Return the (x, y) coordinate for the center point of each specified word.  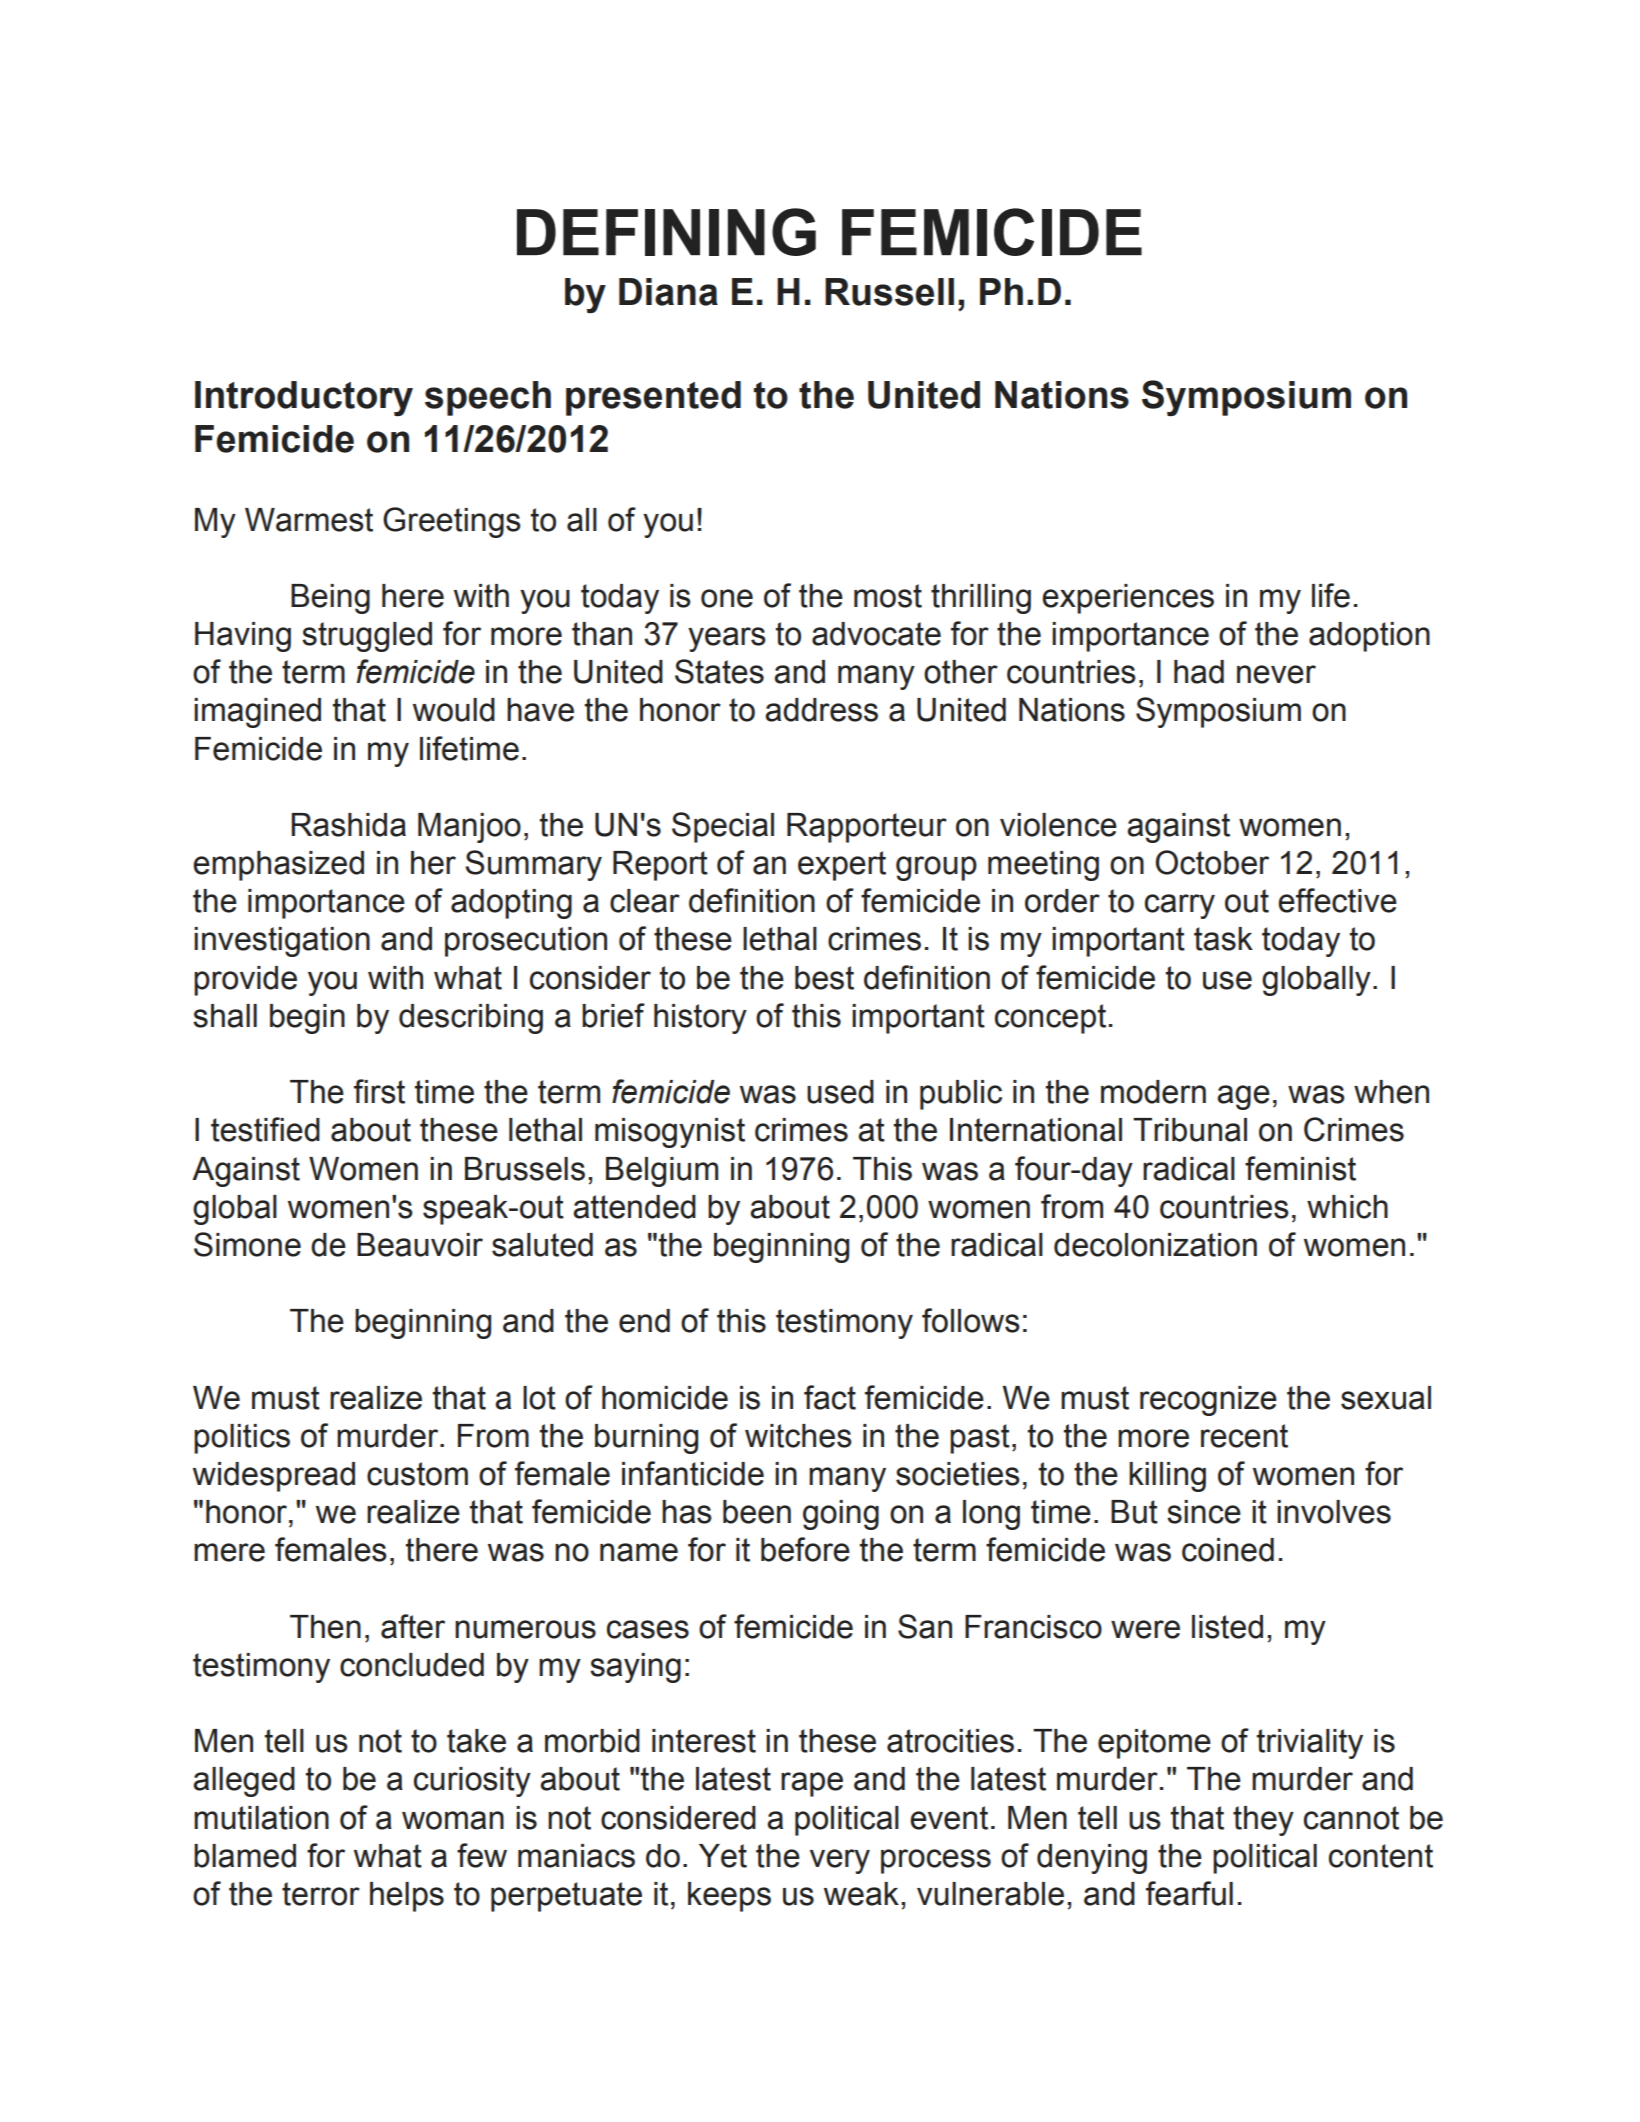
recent (1244, 1436)
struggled (367, 637)
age (1243, 1097)
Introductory (304, 398)
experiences (1128, 599)
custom (417, 1474)
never (1276, 674)
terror (321, 1894)
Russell (889, 292)
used (840, 1092)
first (379, 1091)
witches (798, 1436)
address (821, 710)
